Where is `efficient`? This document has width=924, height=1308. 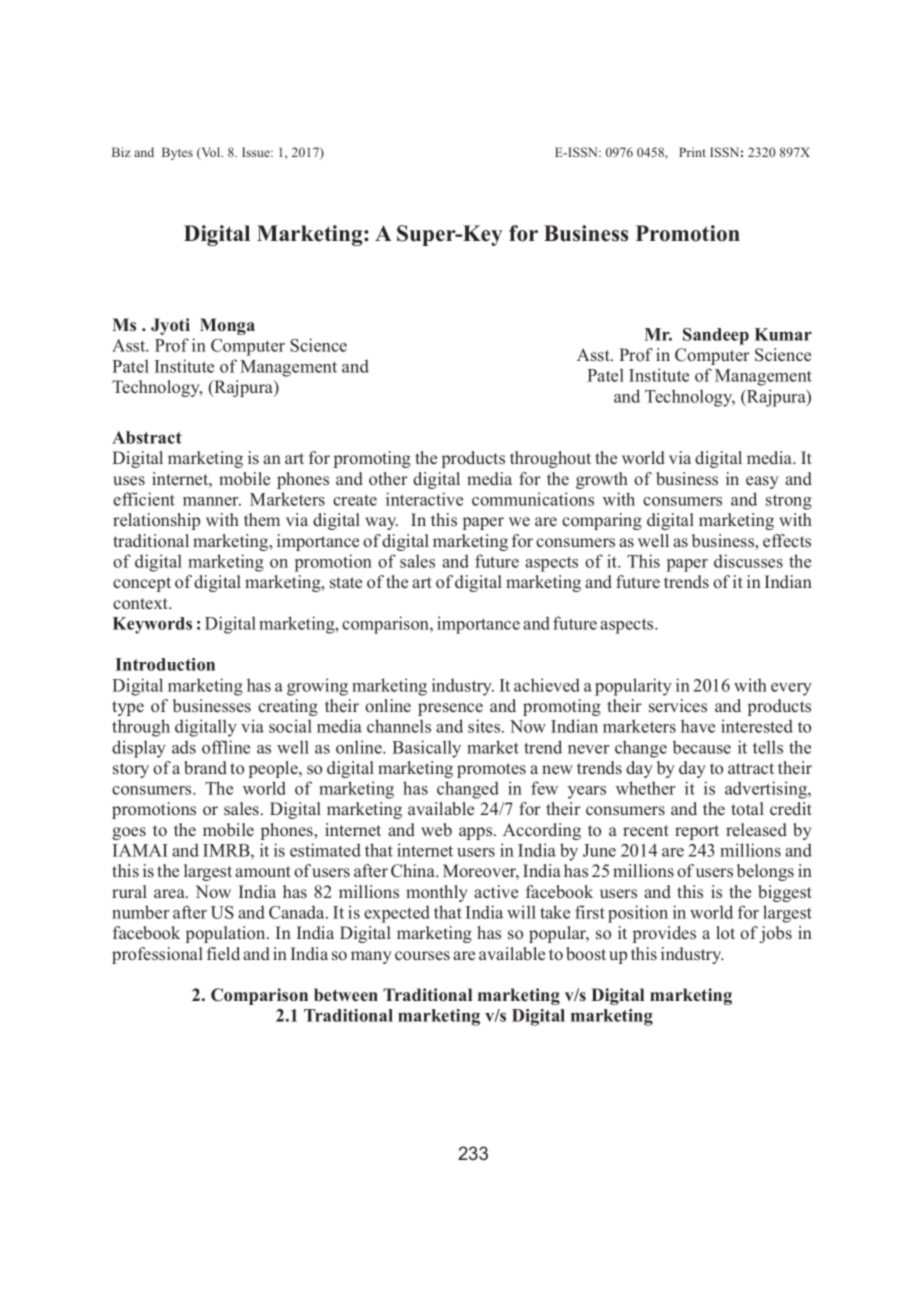 efficient is located at coordinates (144, 499).
